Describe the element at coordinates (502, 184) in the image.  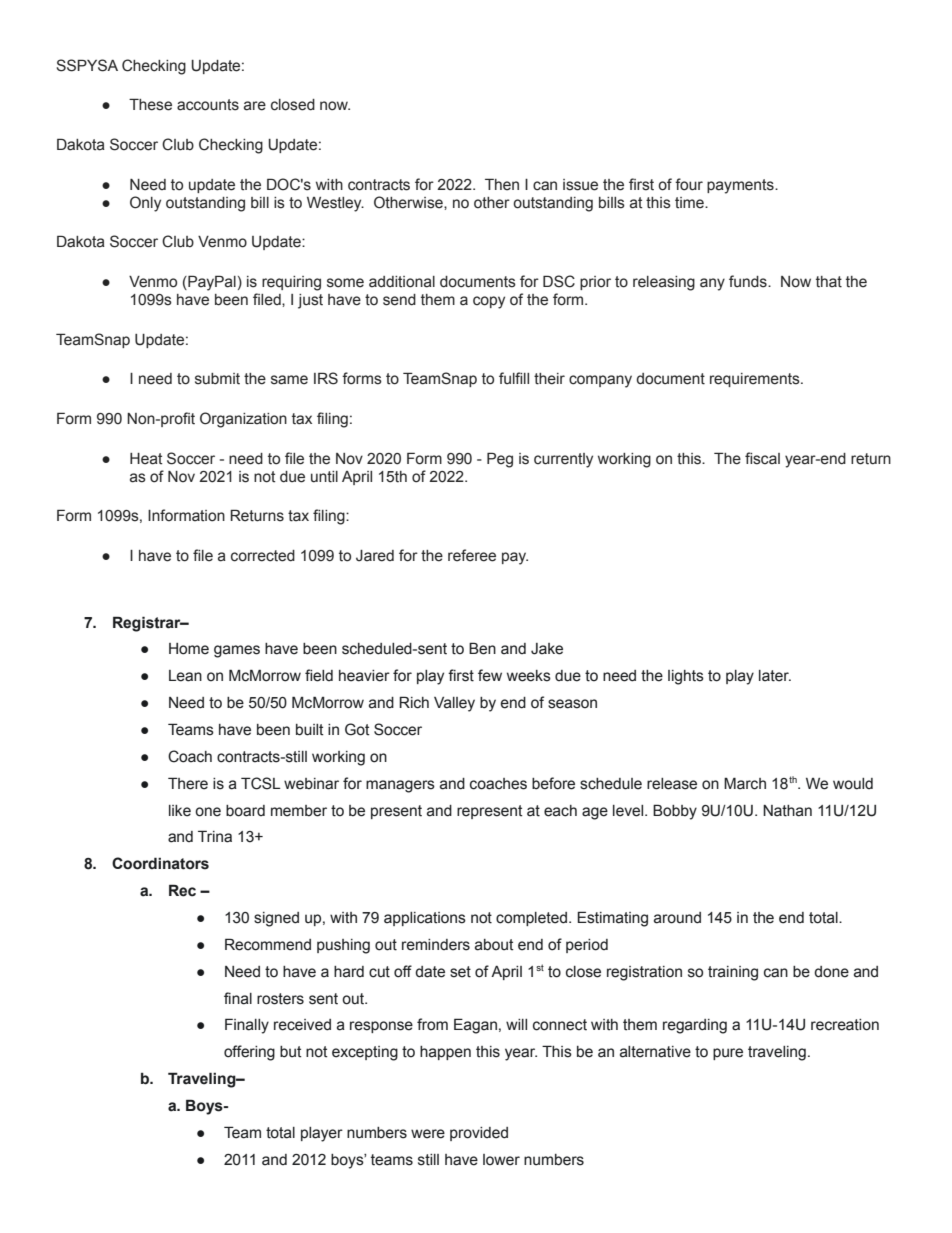
I see `Then` at that location.
